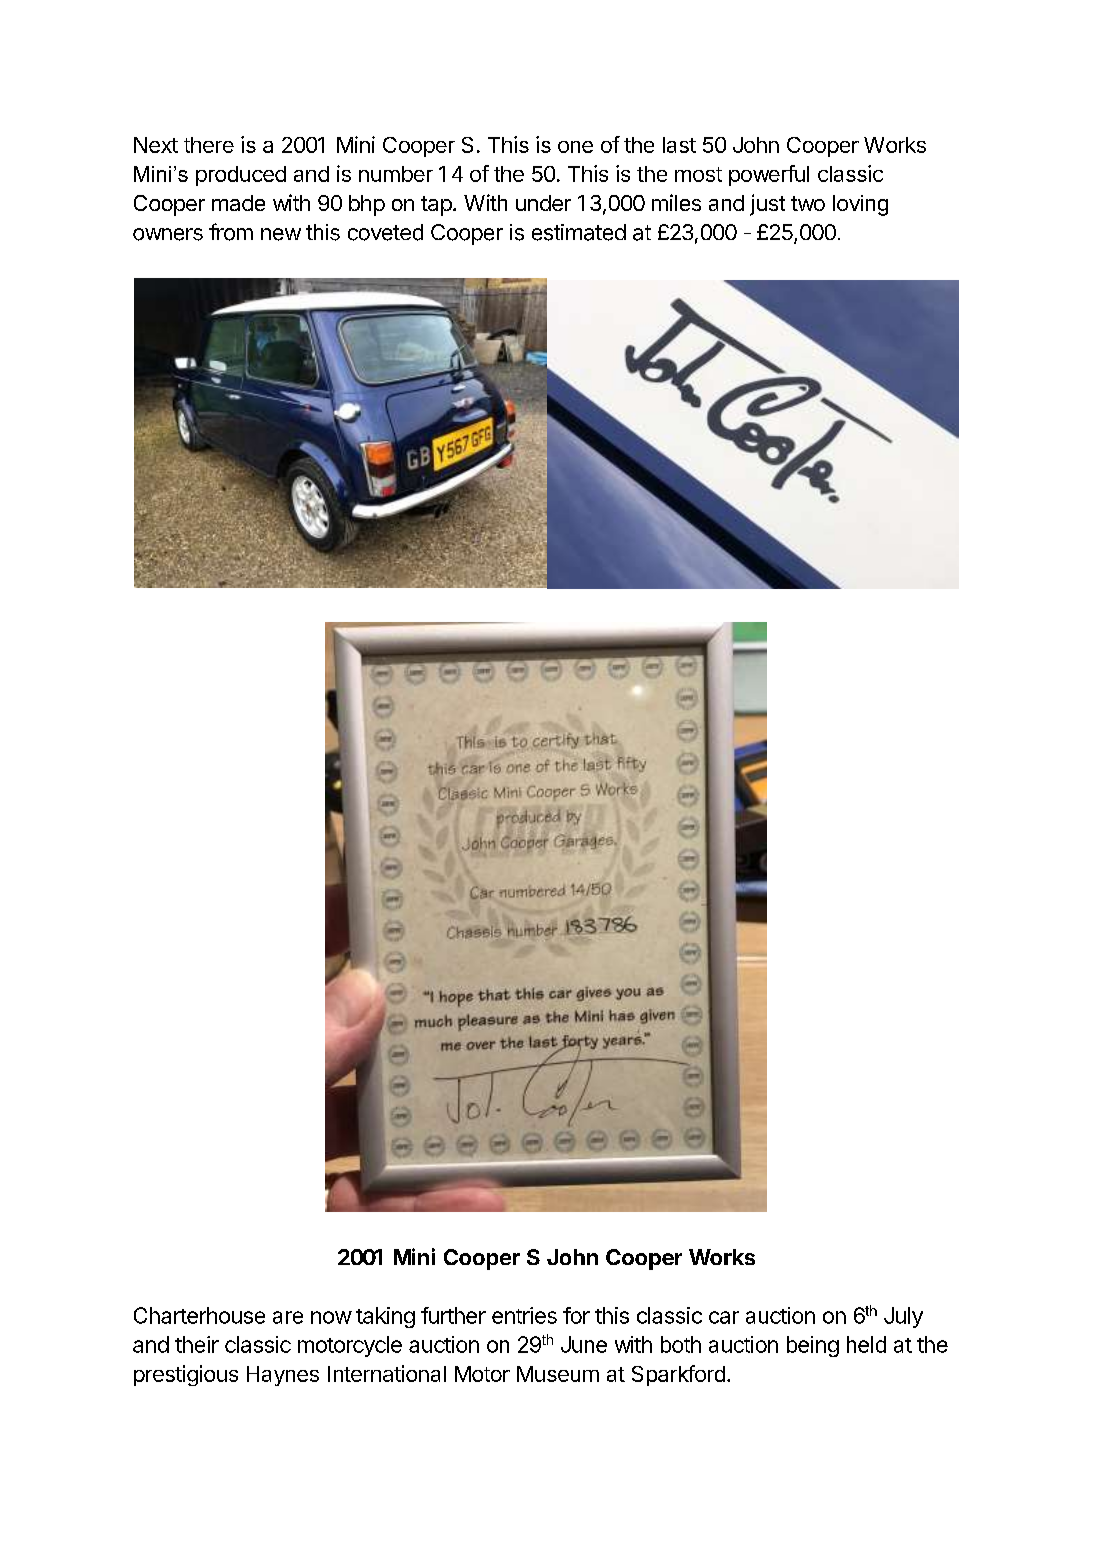  What do you see at coordinates (903, 1317) in the screenshot?
I see `July` at bounding box center [903, 1317].
